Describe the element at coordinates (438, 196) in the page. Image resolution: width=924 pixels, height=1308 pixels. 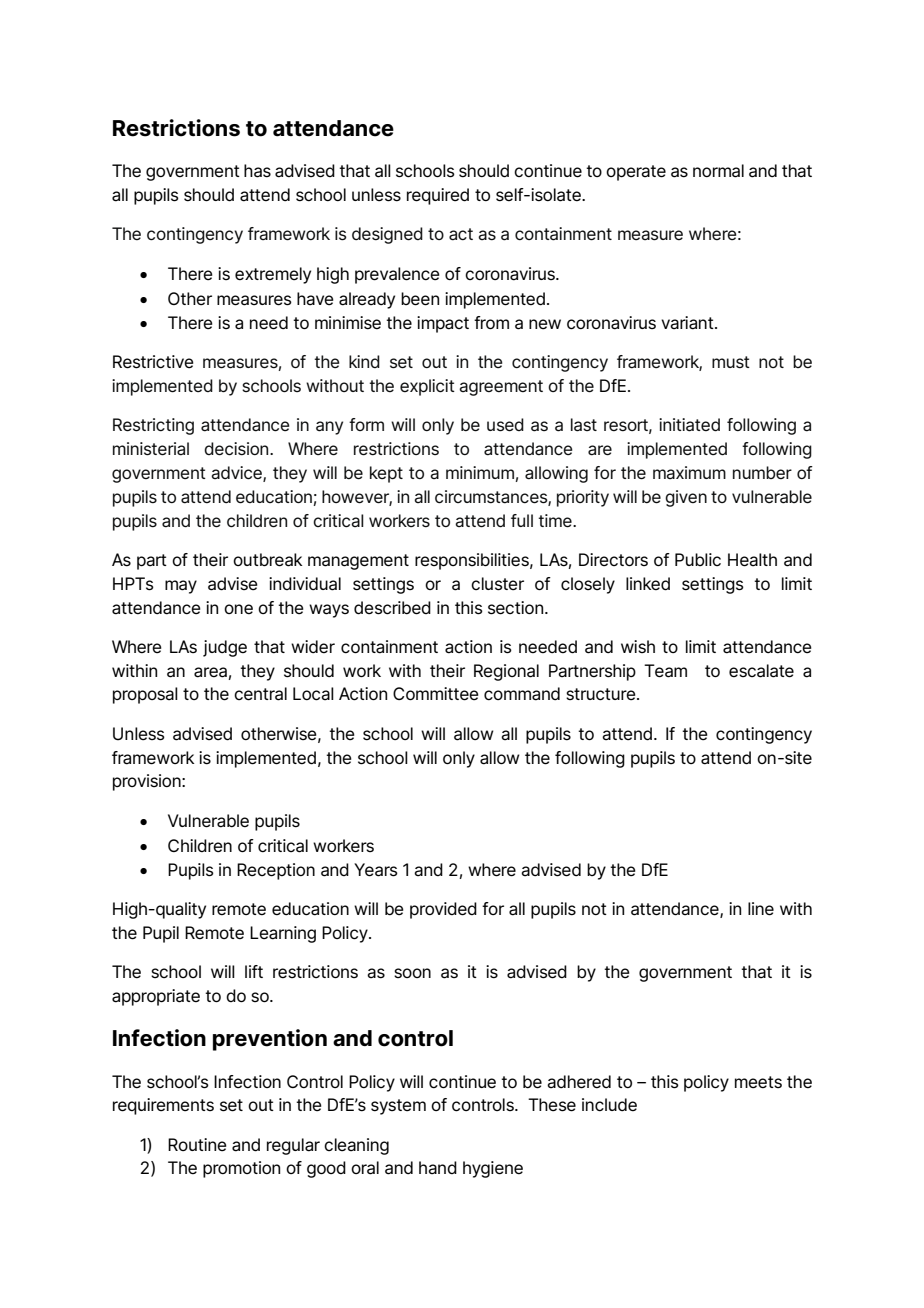
I see `required` at that location.
